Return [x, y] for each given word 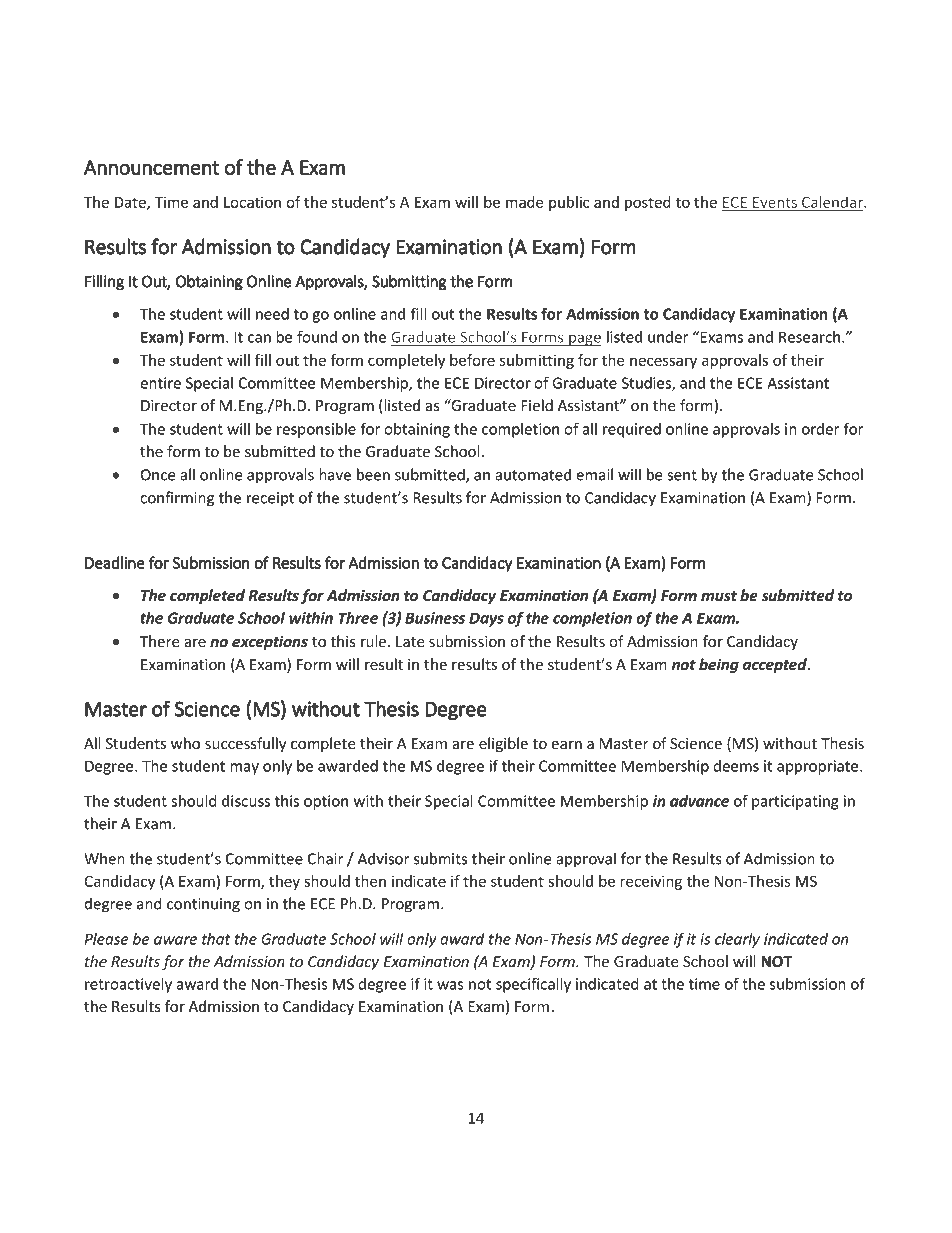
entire [160, 383]
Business [435, 618]
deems [736, 766]
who [185, 743]
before [472, 360]
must [719, 596]
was [450, 985]
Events [775, 204]
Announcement [152, 167]
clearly [737, 940]
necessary [663, 363]
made [524, 202]
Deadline [115, 562]
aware [175, 940]
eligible [503, 744]
